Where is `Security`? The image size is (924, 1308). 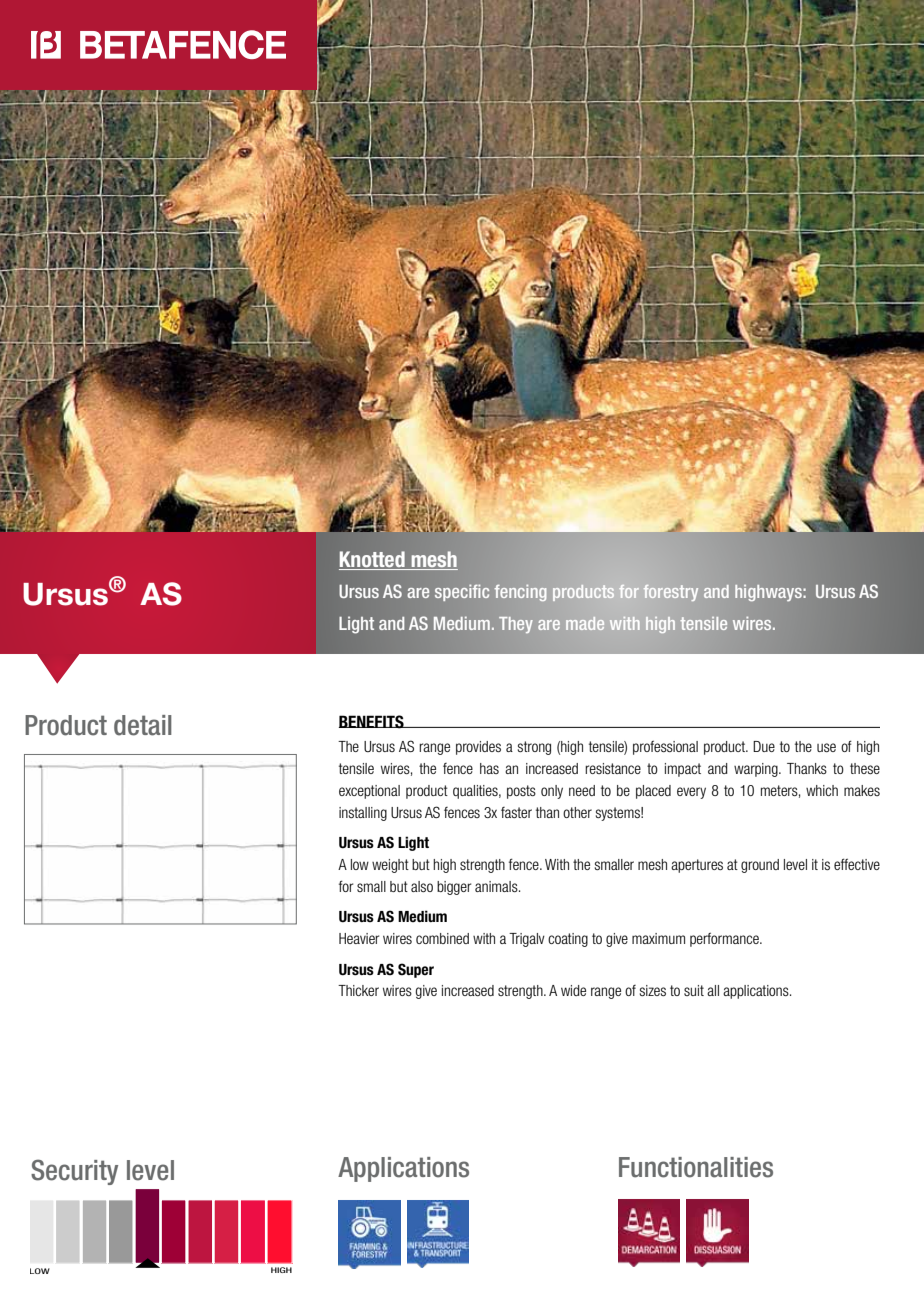
Security is located at coordinates (74, 1172).
